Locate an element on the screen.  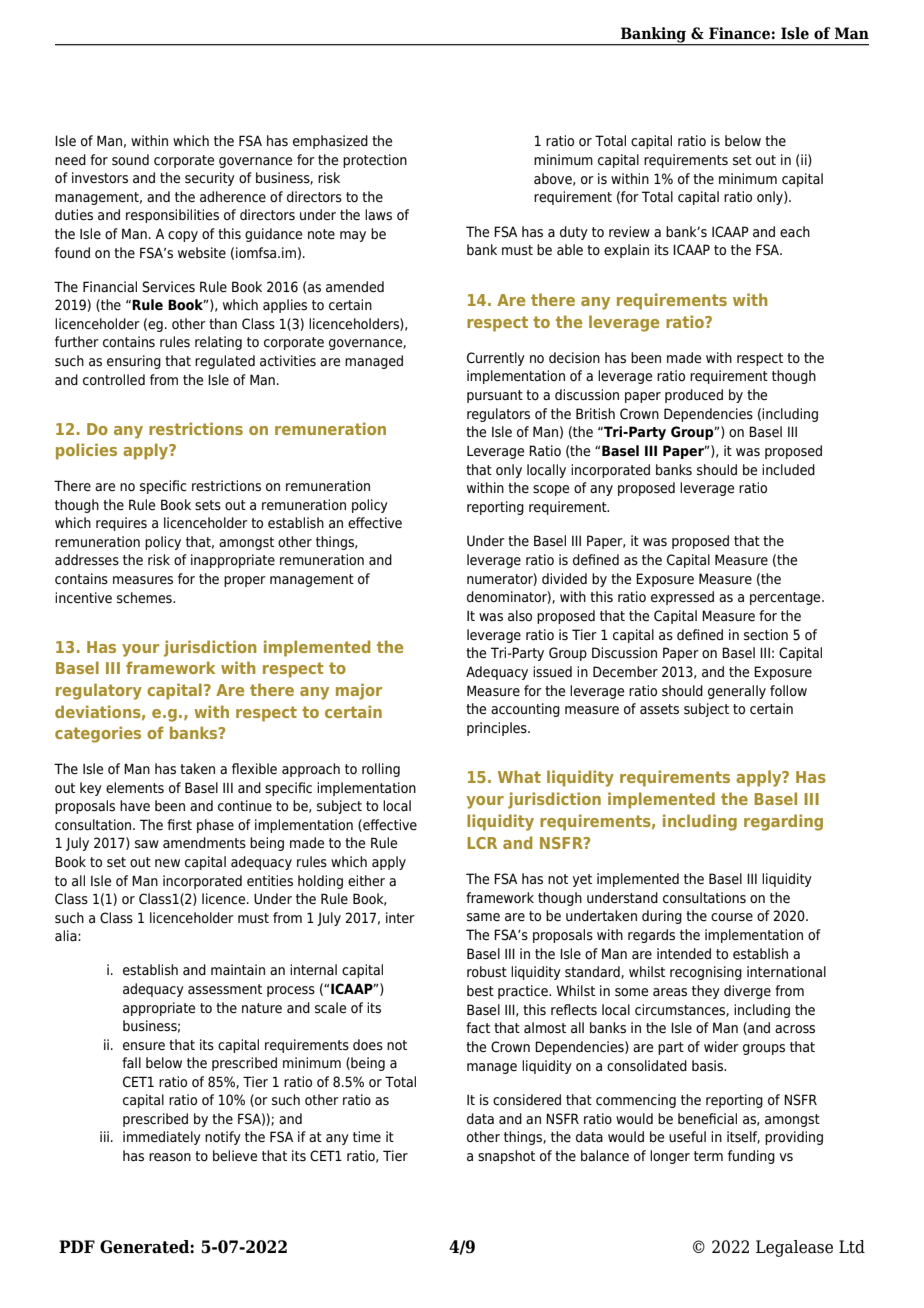
sound is located at coordinates (130, 159).
